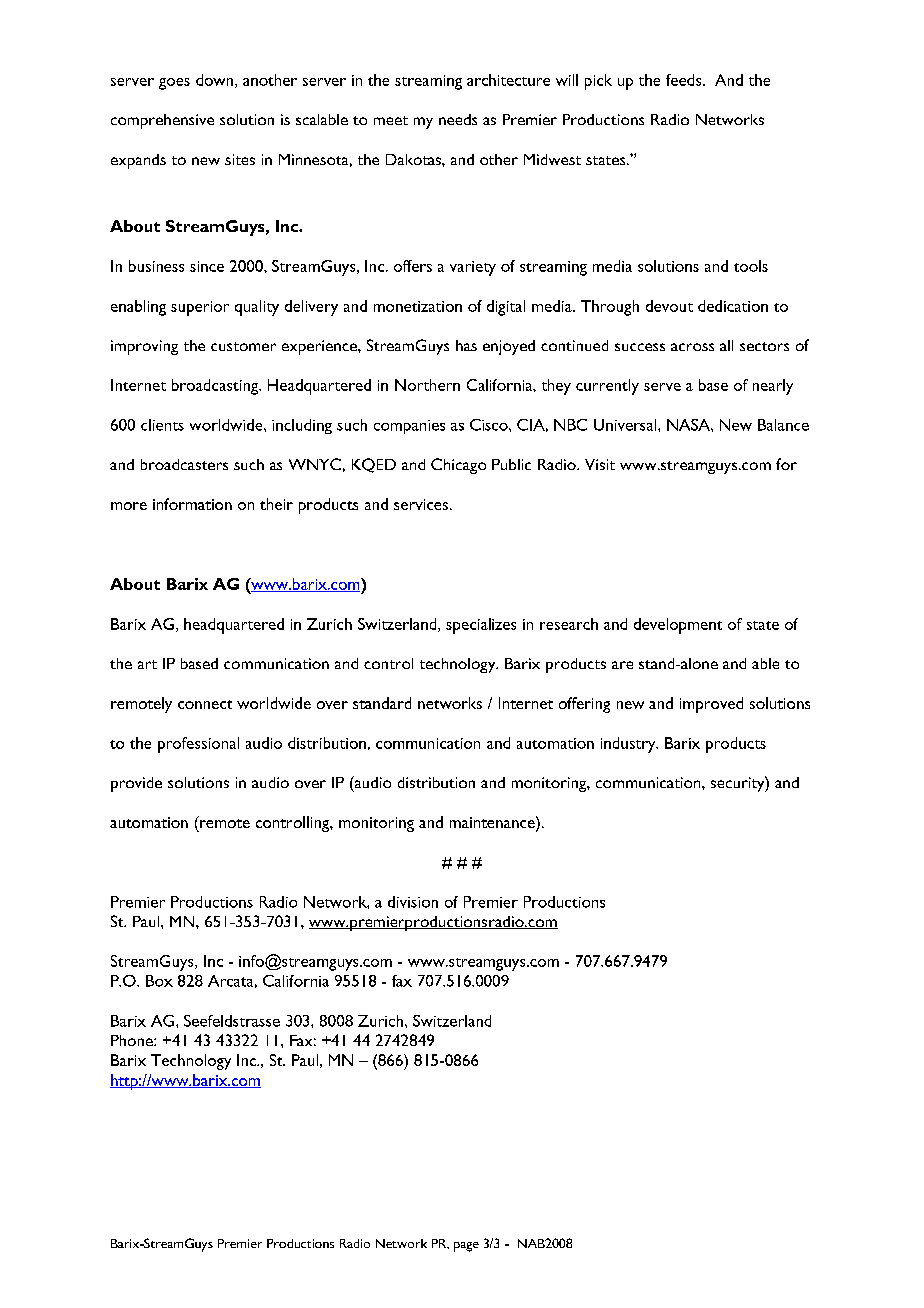 This document has width=924, height=1308. I want to click on Phone, so click(133, 1040).
